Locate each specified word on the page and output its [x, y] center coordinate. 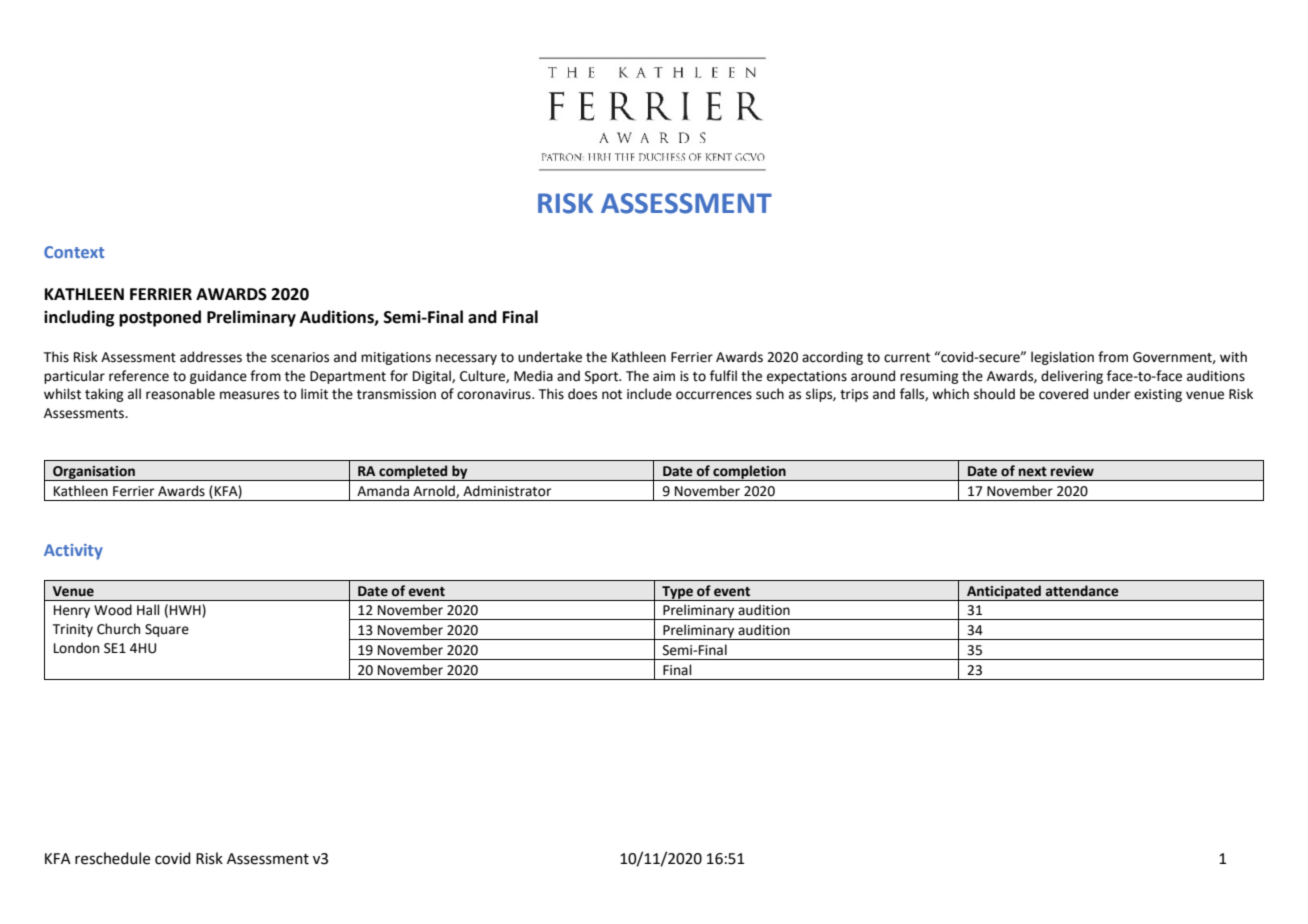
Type [677, 593]
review [1072, 471]
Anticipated [1004, 593]
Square [167, 630]
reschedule [112, 858]
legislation [1062, 358]
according [832, 358]
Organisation [94, 473]
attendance [1082, 591]
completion [749, 473]
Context [74, 252]
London [76, 648]
